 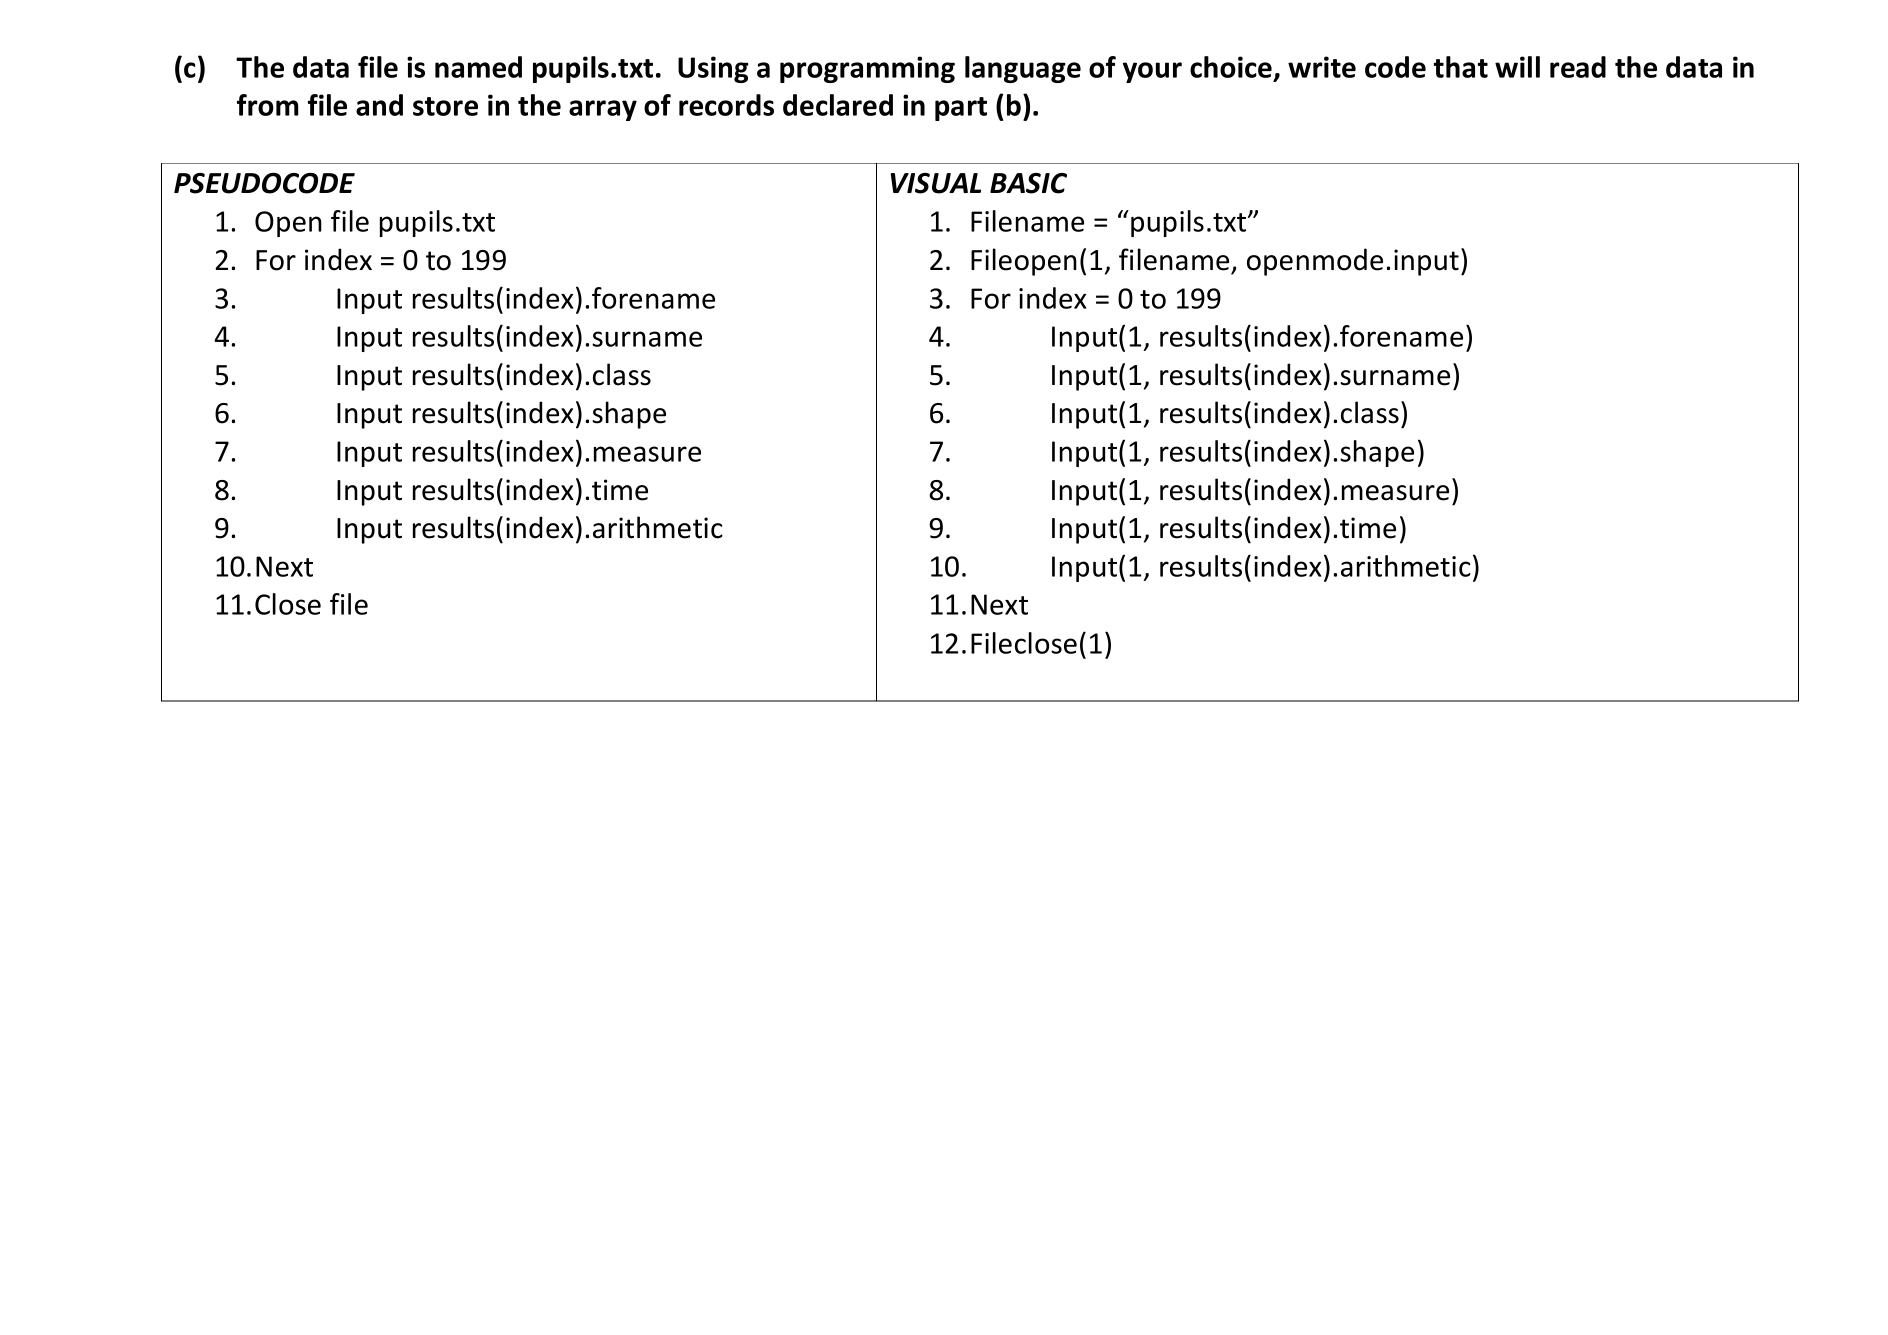 I want to click on records, so click(x=726, y=105).
